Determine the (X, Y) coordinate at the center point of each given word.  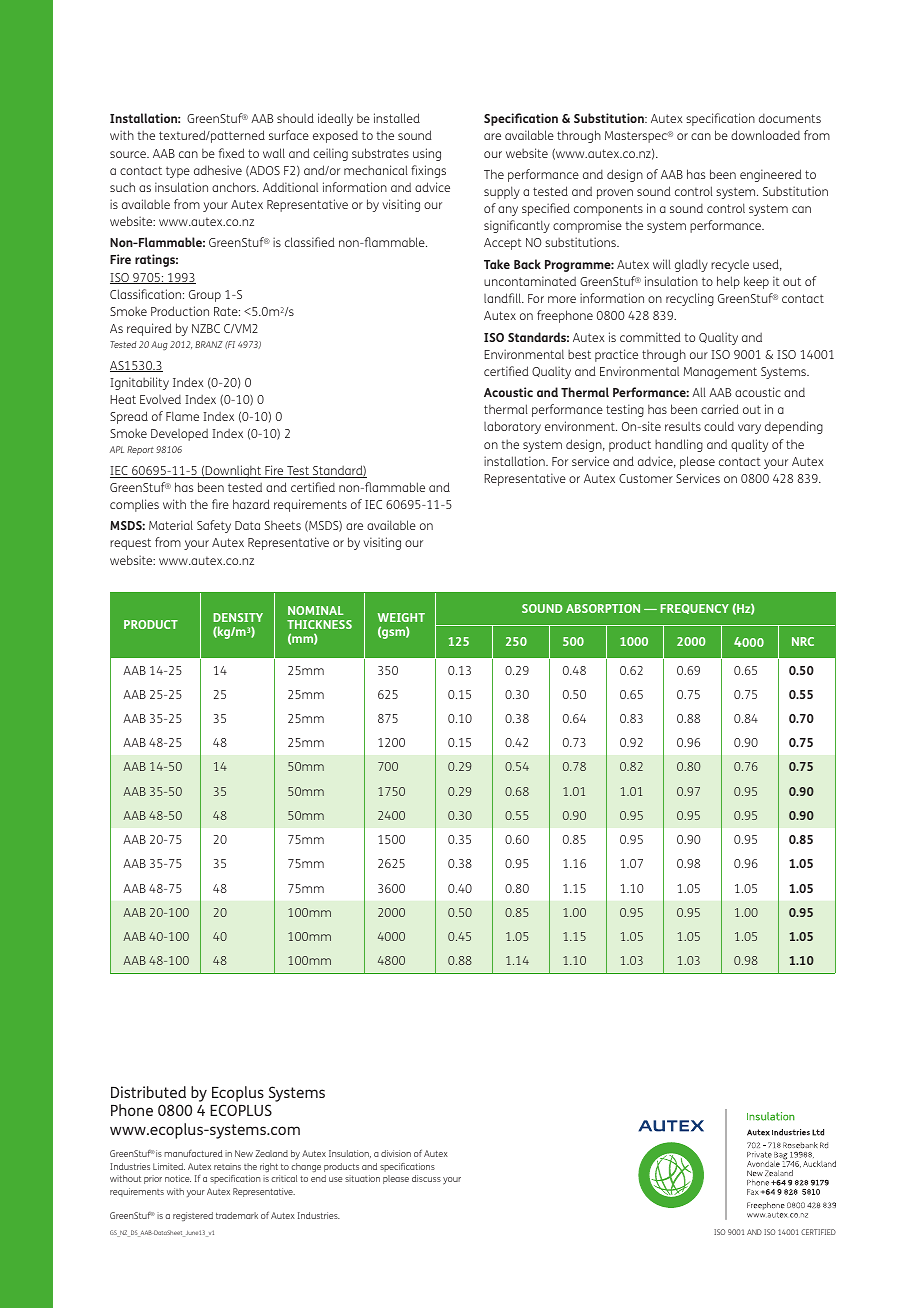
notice (178, 1178)
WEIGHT (401, 617)
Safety (214, 526)
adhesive (218, 170)
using (427, 154)
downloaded (765, 135)
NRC (803, 641)
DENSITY (238, 617)
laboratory (512, 427)
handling (679, 445)
